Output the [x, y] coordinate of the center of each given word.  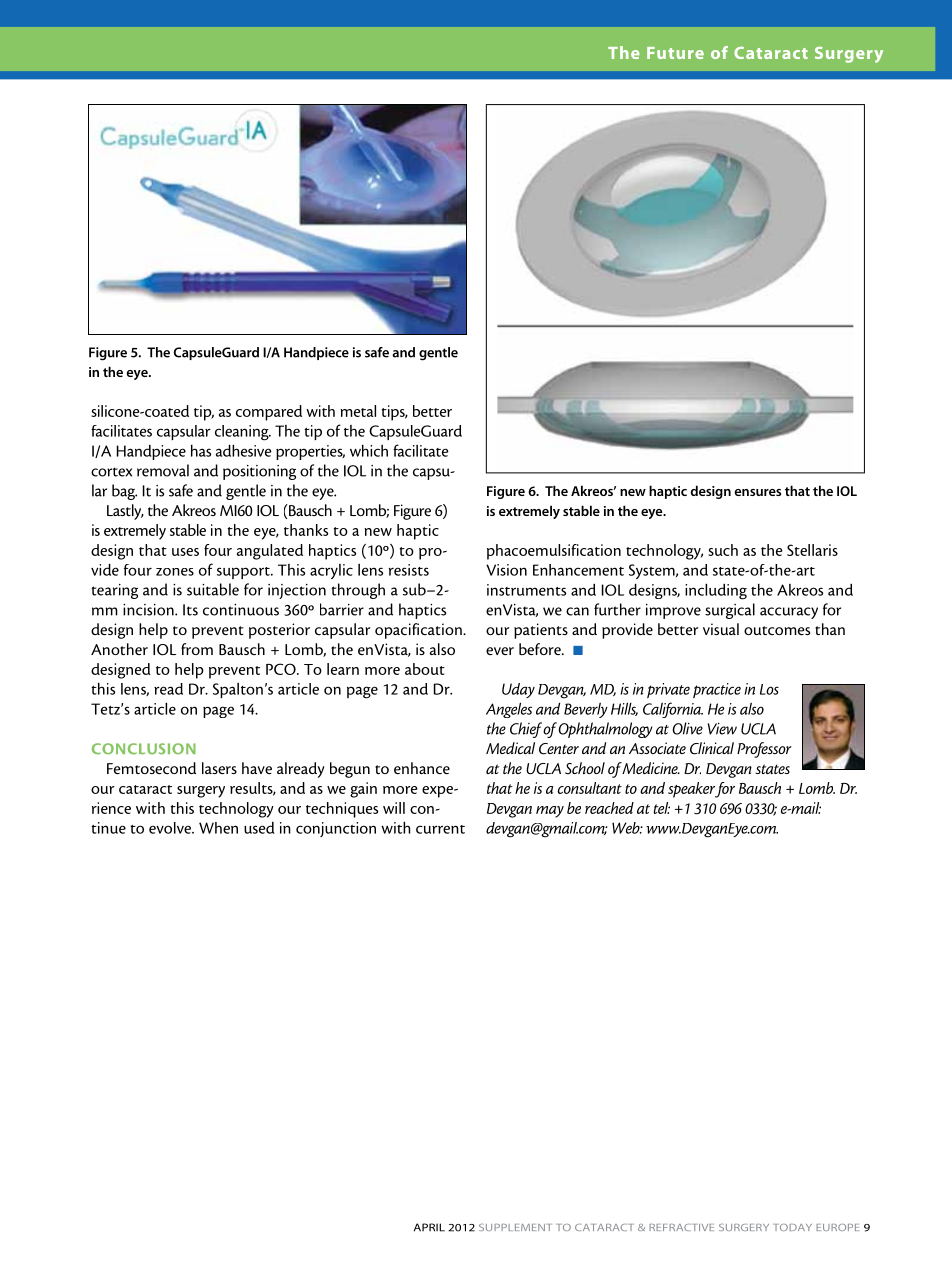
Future [675, 53]
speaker [693, 790]
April [429, 1227]
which [369, 451]
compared [269, 413]
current [440, 829]
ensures [757, 492]
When [218, 828]
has [201, 451]
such [723, 550]
